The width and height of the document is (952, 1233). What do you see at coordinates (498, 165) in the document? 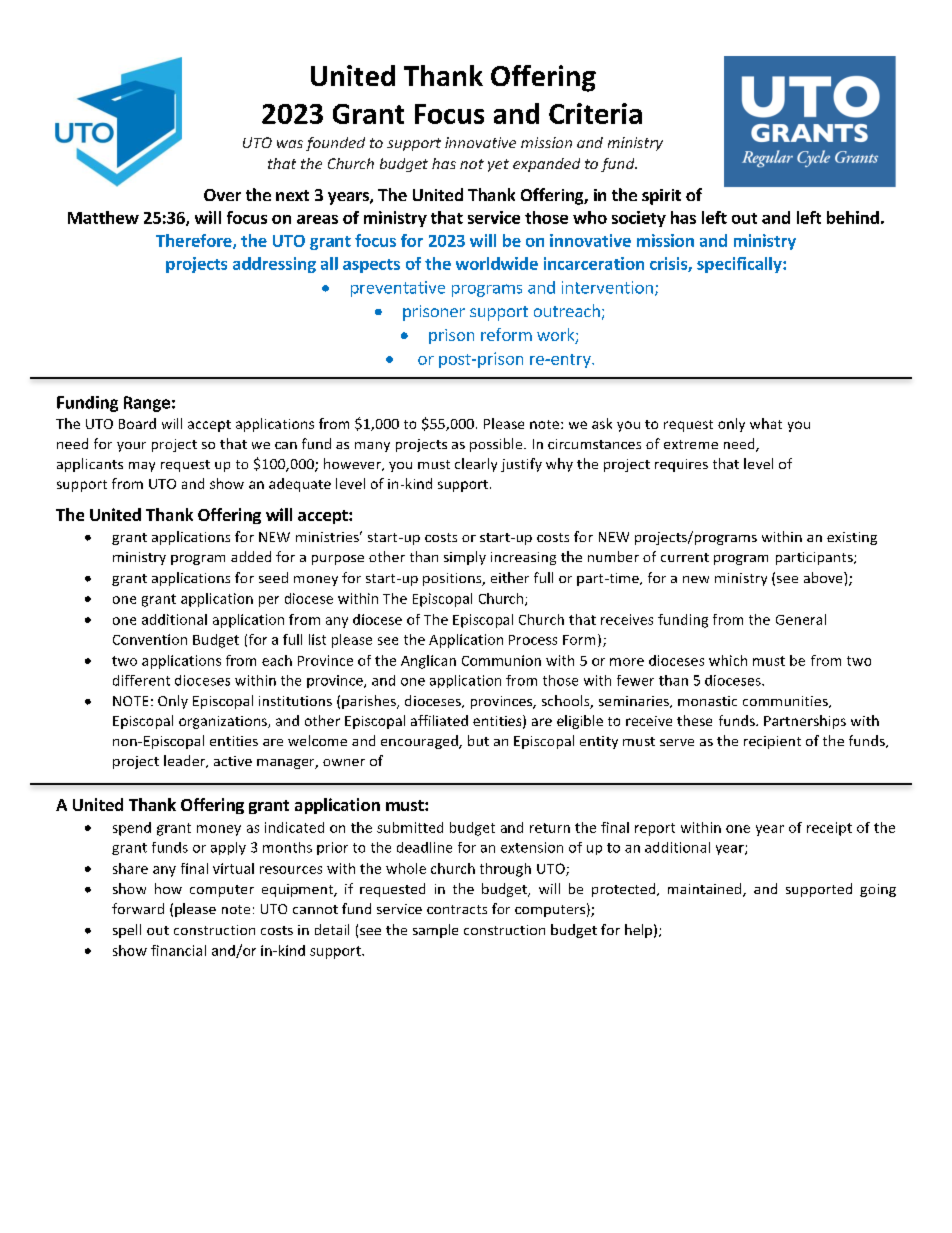
I see `yet` at bounding box center [498, 165].
